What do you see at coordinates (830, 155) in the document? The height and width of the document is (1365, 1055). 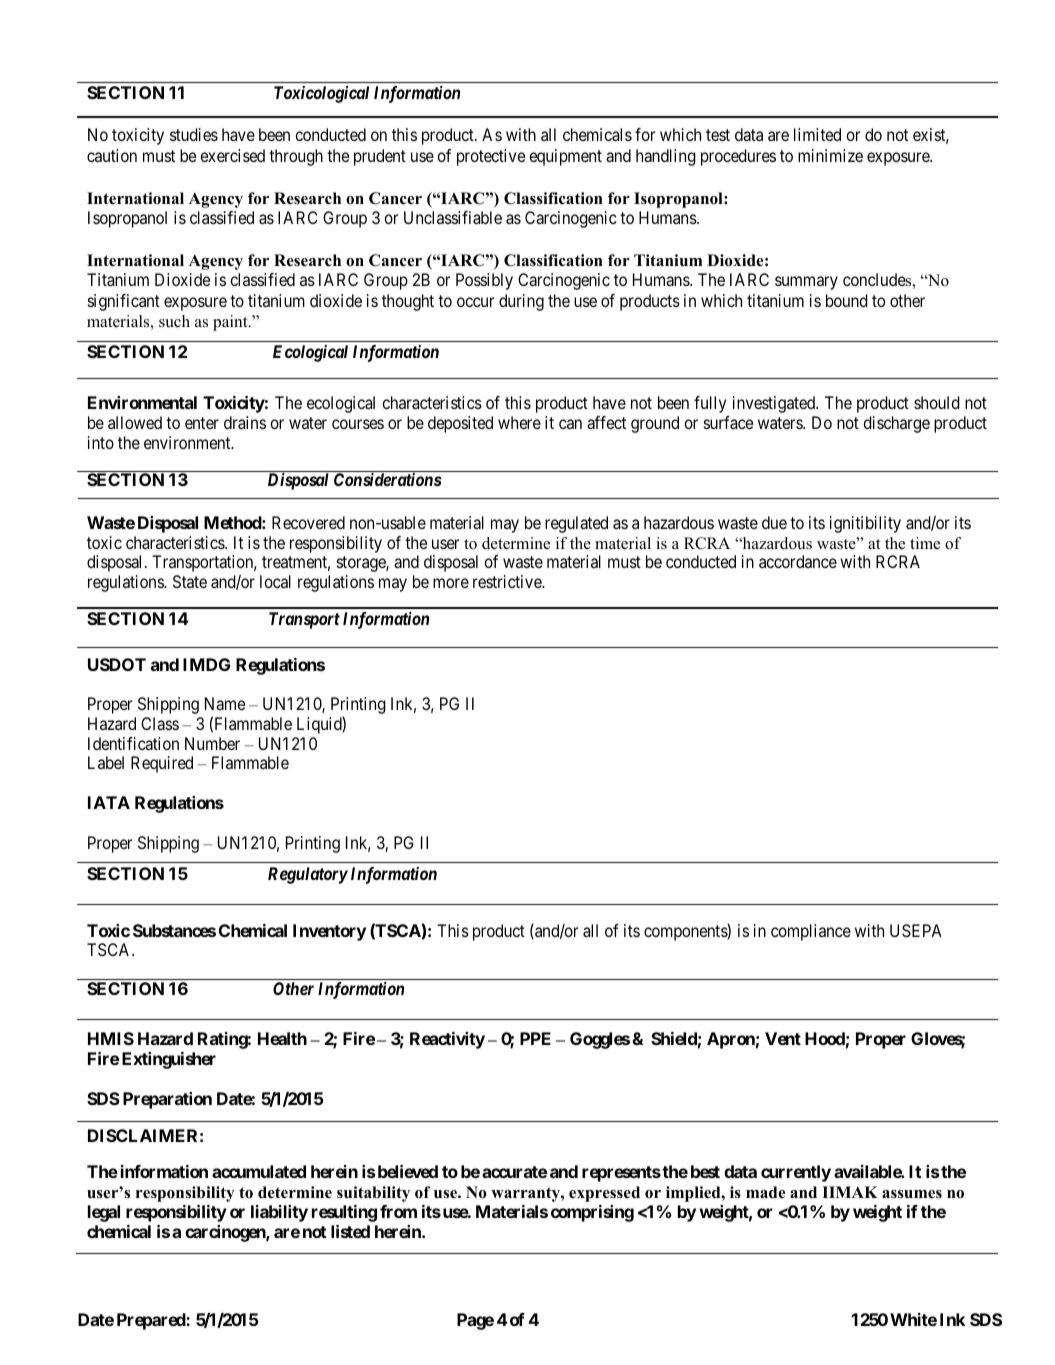 I see `minimize` at bounding box center [830, 155].
